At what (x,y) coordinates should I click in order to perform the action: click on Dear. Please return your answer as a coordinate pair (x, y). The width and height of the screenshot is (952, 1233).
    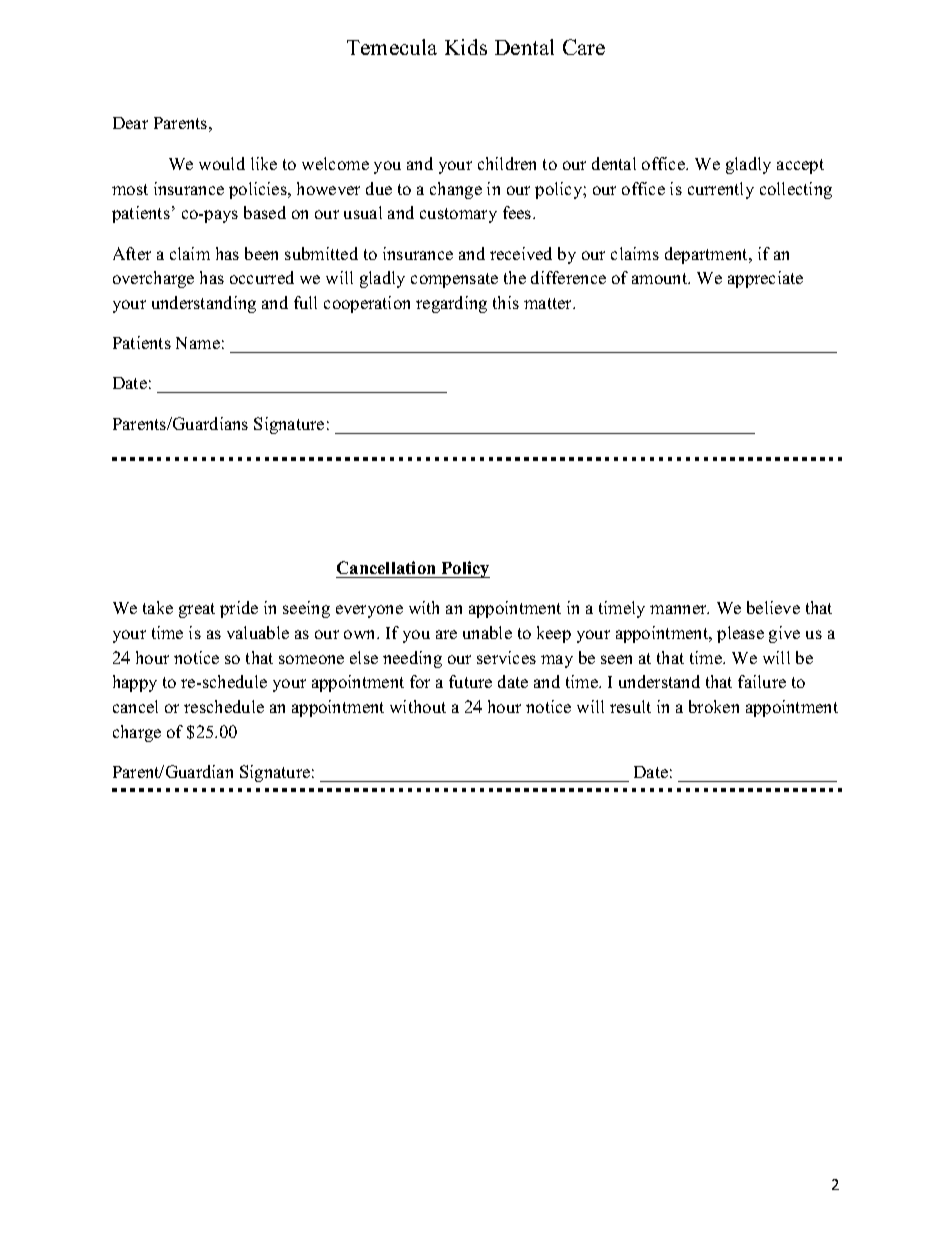
    Looking at the image, I should click on (130, 123).
